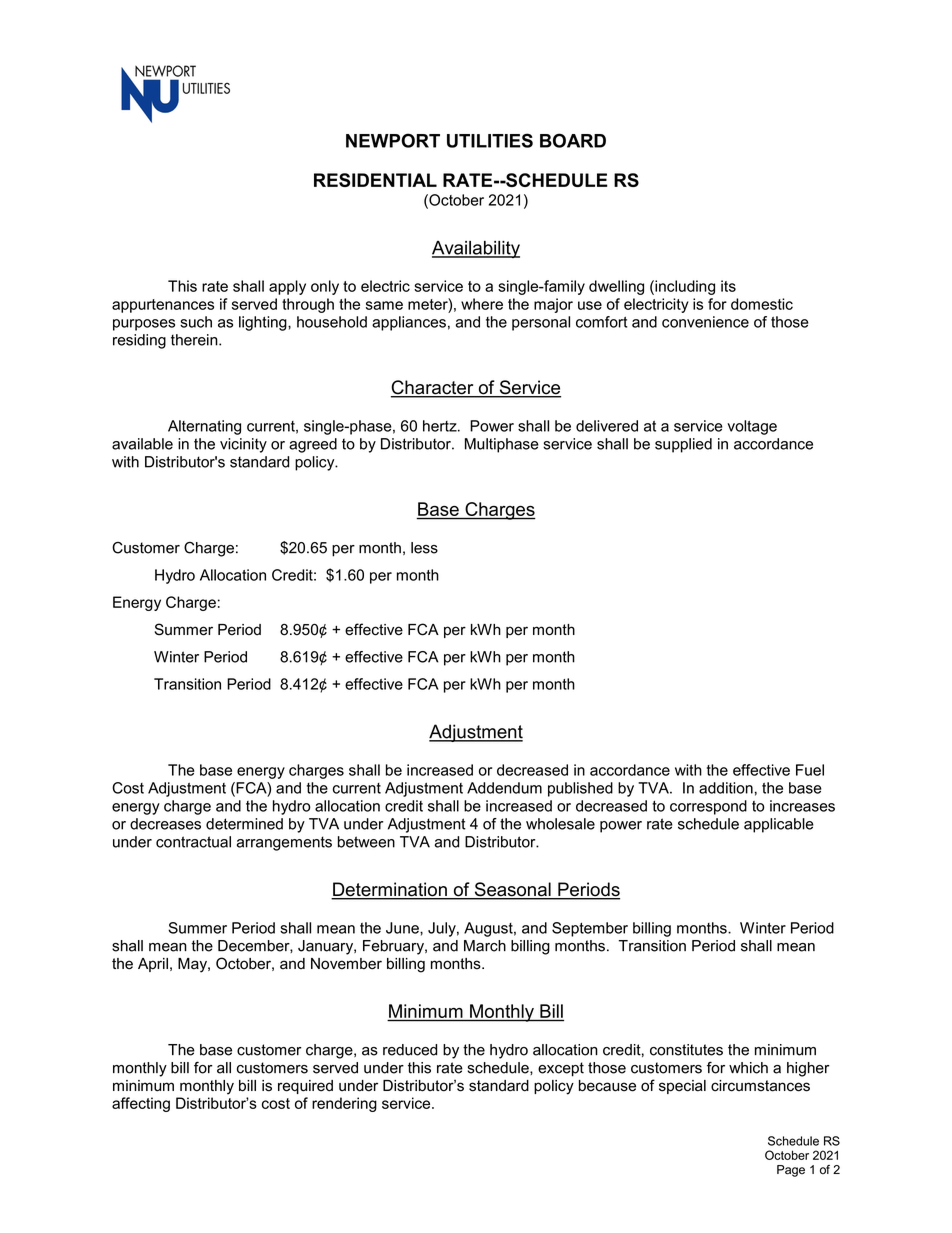  I want to click on vicinity, so click(243, 445).
